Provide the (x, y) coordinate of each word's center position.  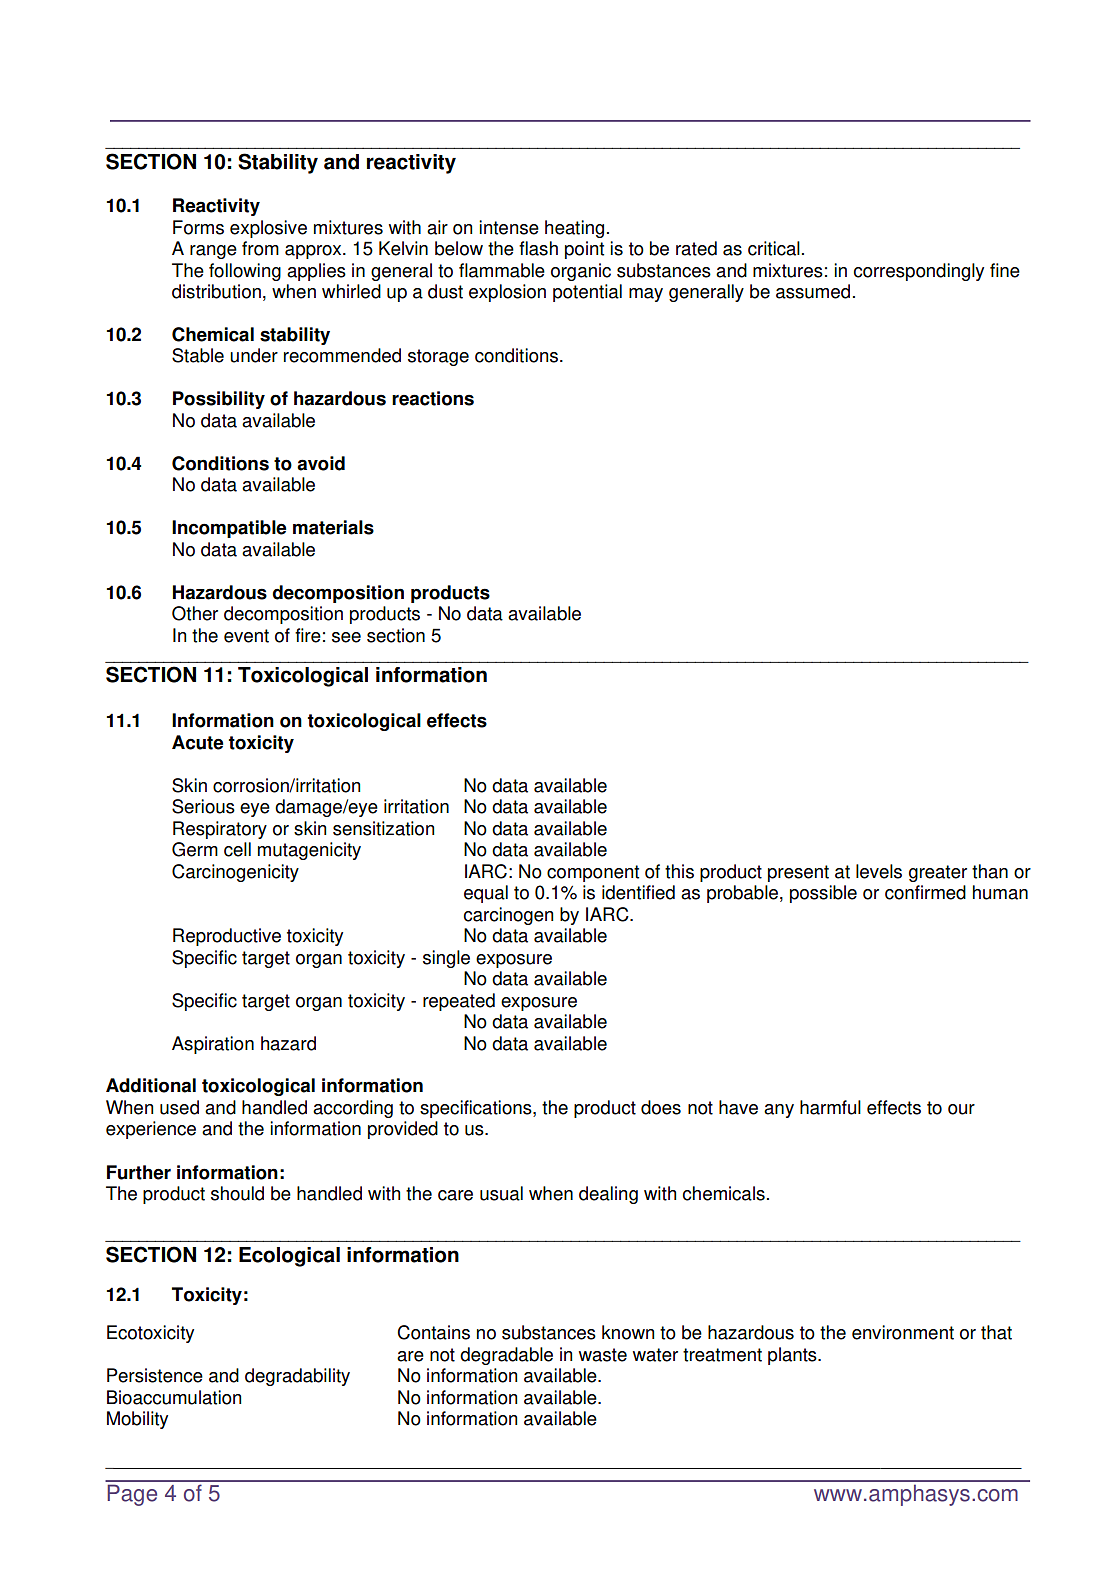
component (593, 873)
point (584, 250)
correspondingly (919, 272)
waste (603, 1355)
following (245, 272)
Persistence (155, 1375)
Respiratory (220, 830)
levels (879, 871)
